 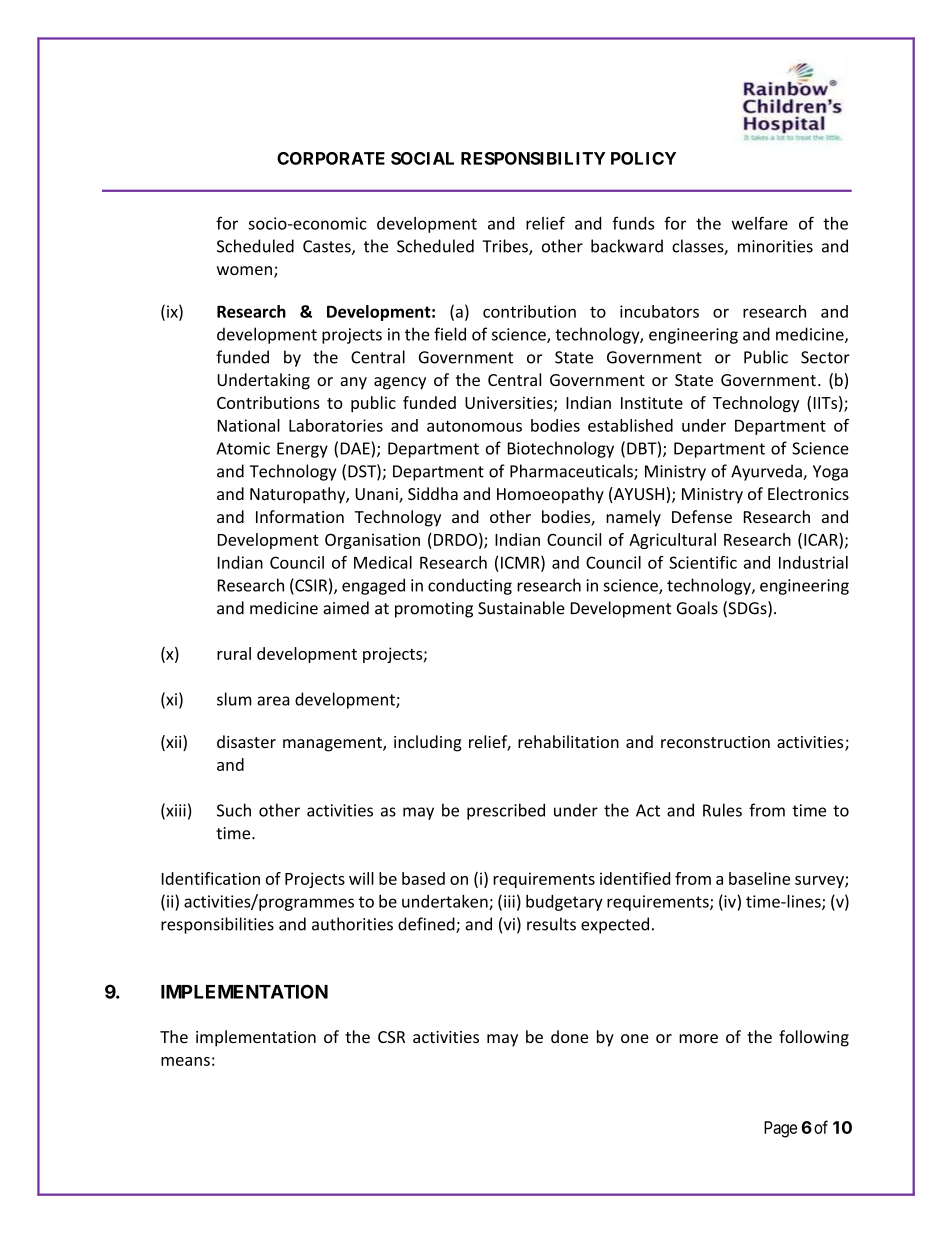 I want to click on Pharmaceuticals, so click(x=572, y=472).
